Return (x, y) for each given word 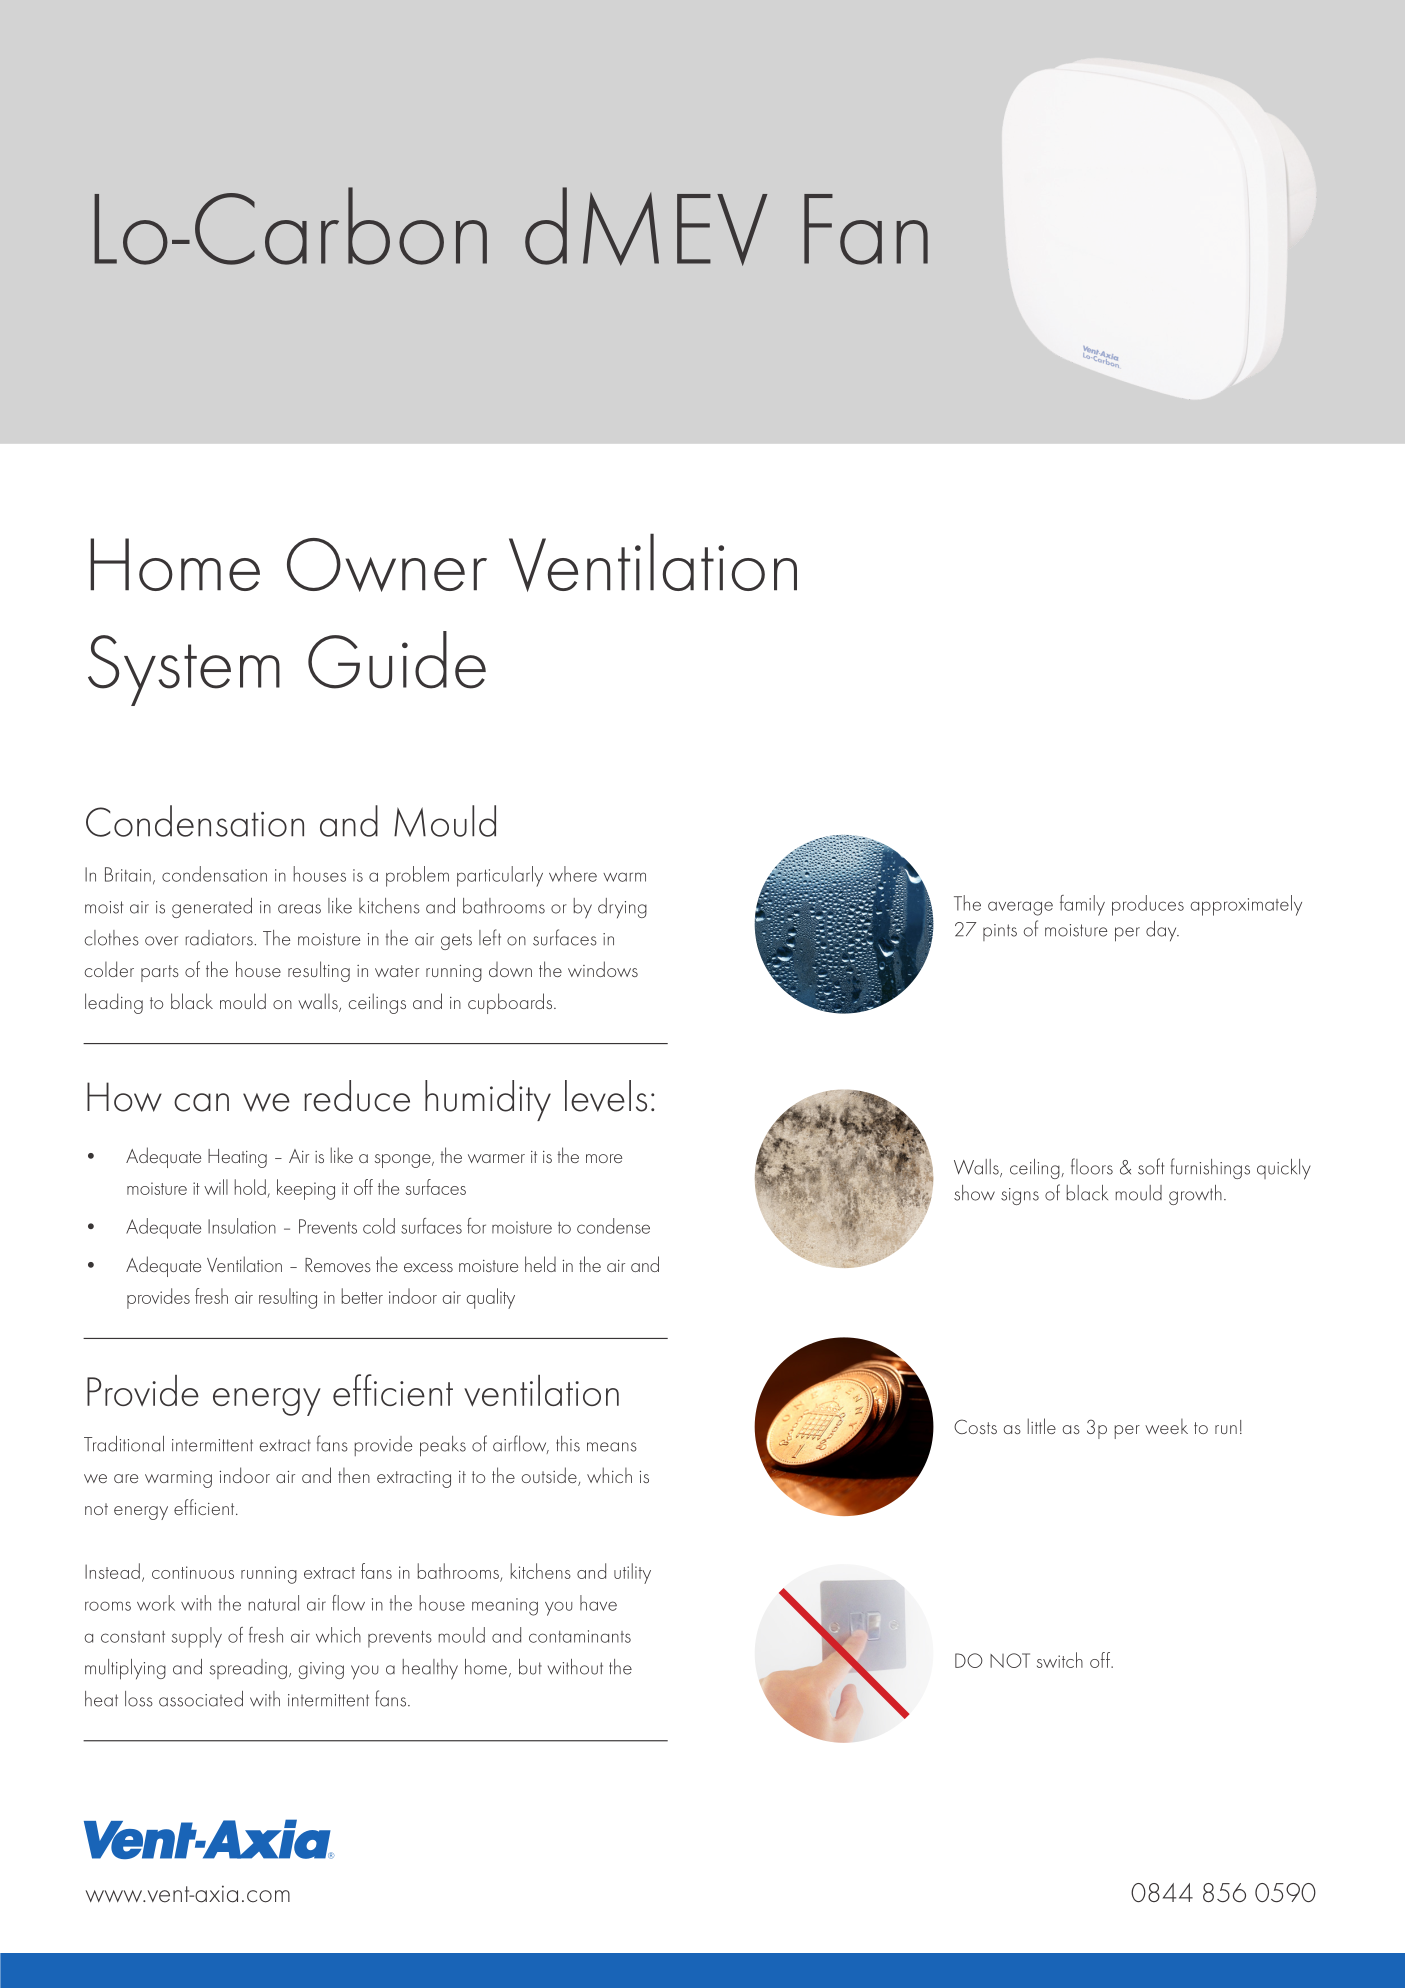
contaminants (580, 1636)
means (612, 1447)
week (1166, 1426)
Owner (387, 565)
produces (1148, 905)
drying (622, 908)
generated (212, 908)
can (201, 1102)
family (1082, 905)
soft (1151, 1166)
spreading (248, 1669)
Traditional (124, 1444)
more (604, 1158)
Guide (397, 660)
